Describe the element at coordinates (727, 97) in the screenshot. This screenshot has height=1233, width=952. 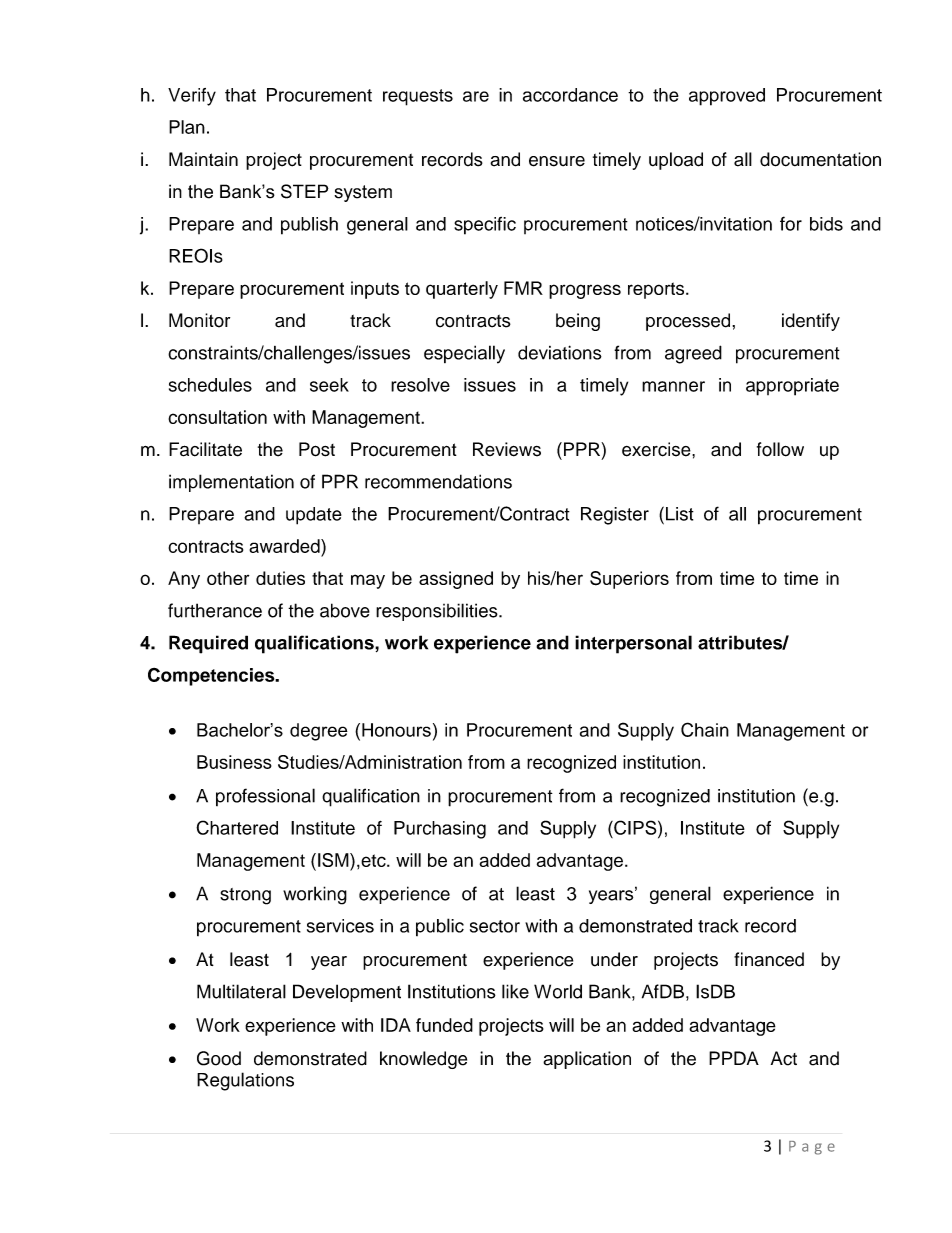
I see `approved` at that location.
